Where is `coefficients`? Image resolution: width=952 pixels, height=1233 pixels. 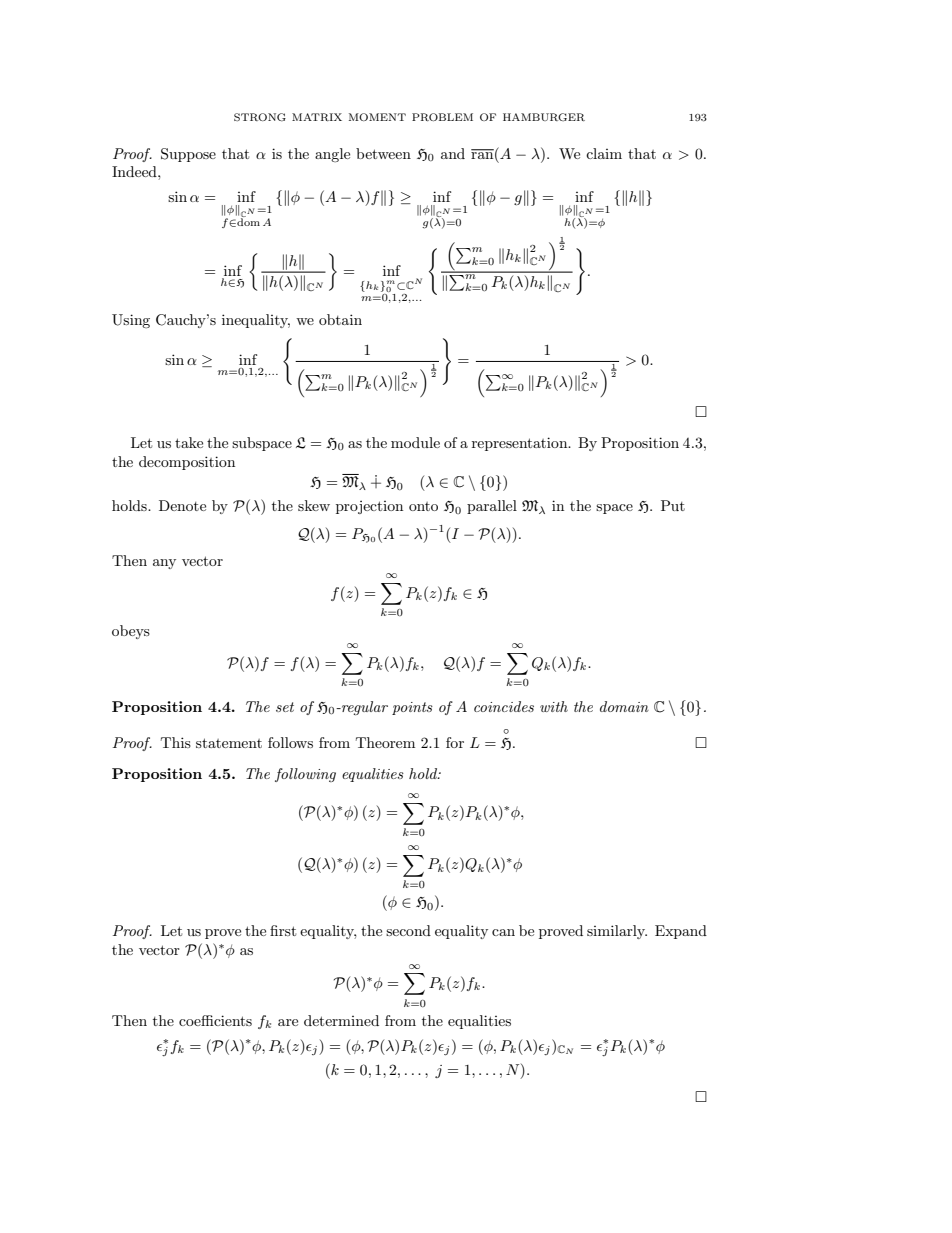
coefficients is located at coordinates (215, 1020).
